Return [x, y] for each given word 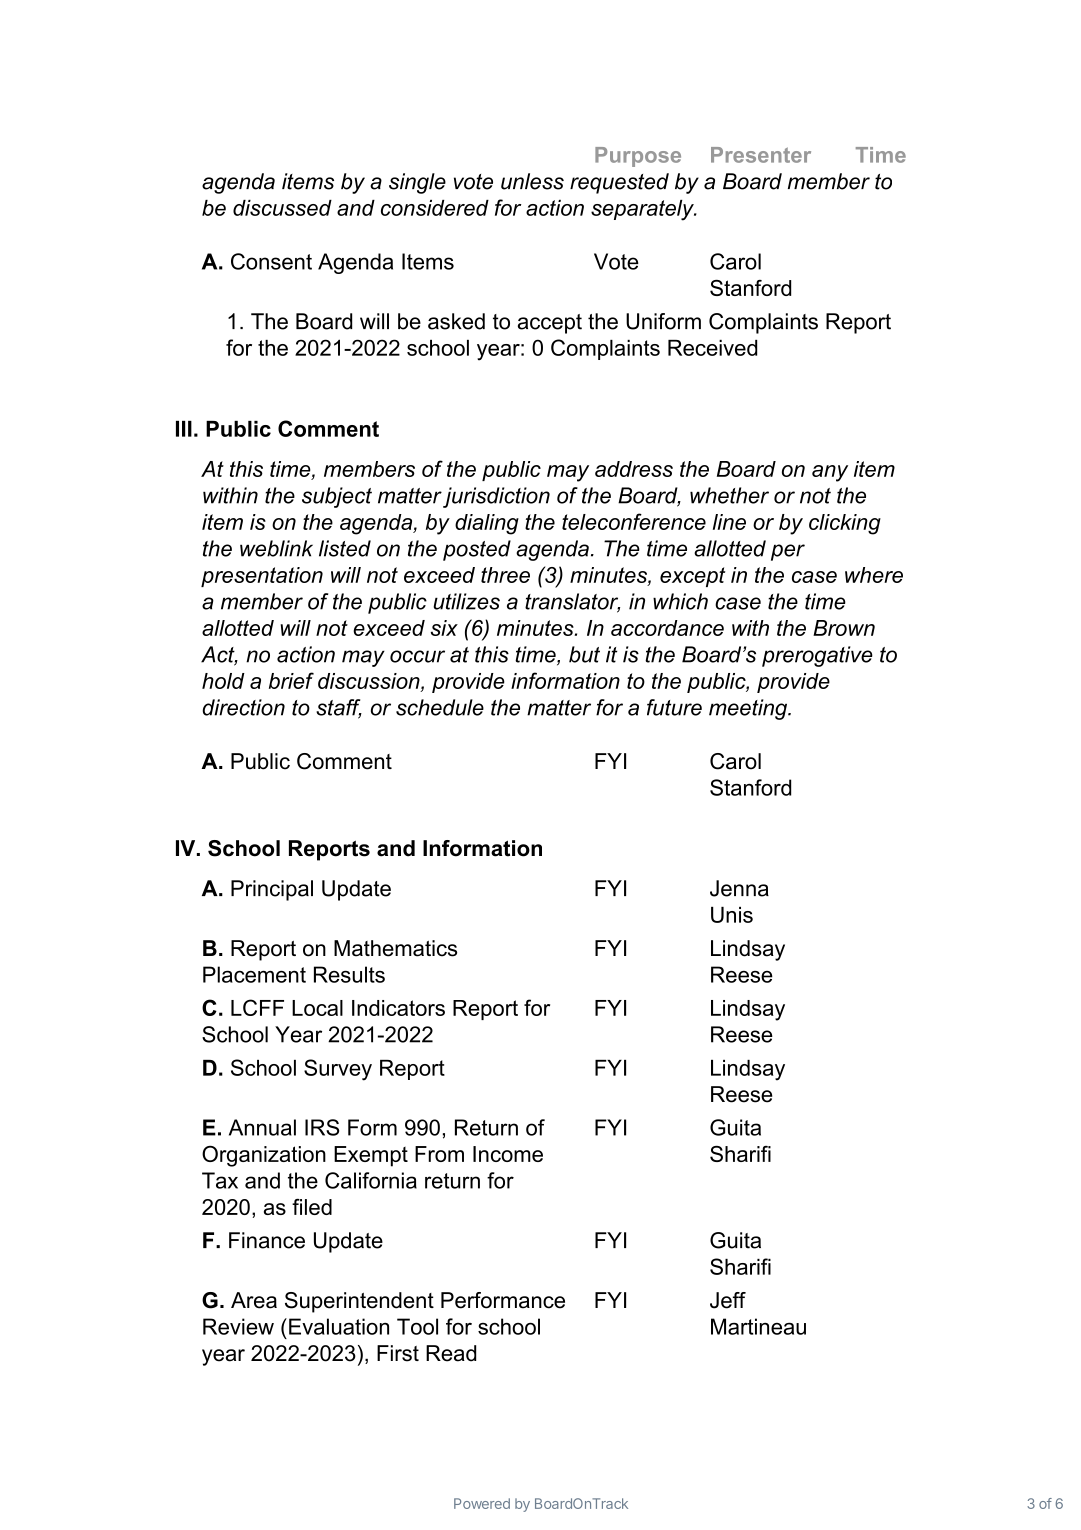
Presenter [761, 155]
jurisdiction [496, 497]
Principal [272, 890]
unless [532, 181]
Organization [264, 1156]
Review [238, 1326]
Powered [482, 1503]
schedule [440, 707]
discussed [282, 208]
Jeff [728, 1300]
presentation [262, 577]
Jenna [739, 888]
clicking [845, 524]
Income [508, 1154]
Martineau [758, 1326]
